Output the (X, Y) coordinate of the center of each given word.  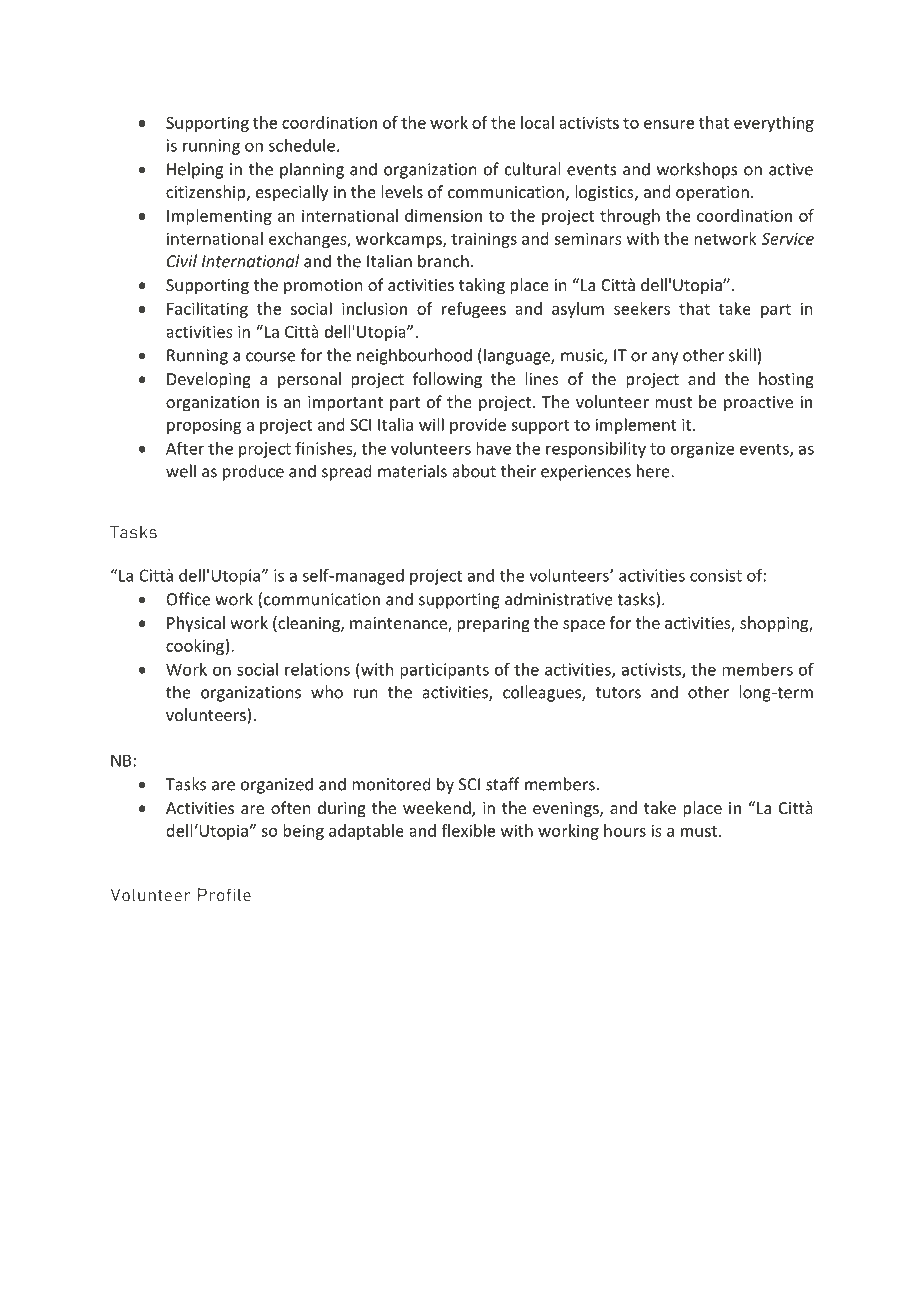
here (654, 471)
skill (742, 355)
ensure (669, 124)
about (474, 471)
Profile (224, 895)
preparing (493, 625)
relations (317, 669)
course (270, 357)
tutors (618, 693)
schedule (302, 145)
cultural (532, 169)
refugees (474, 310)
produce (253, 472)
